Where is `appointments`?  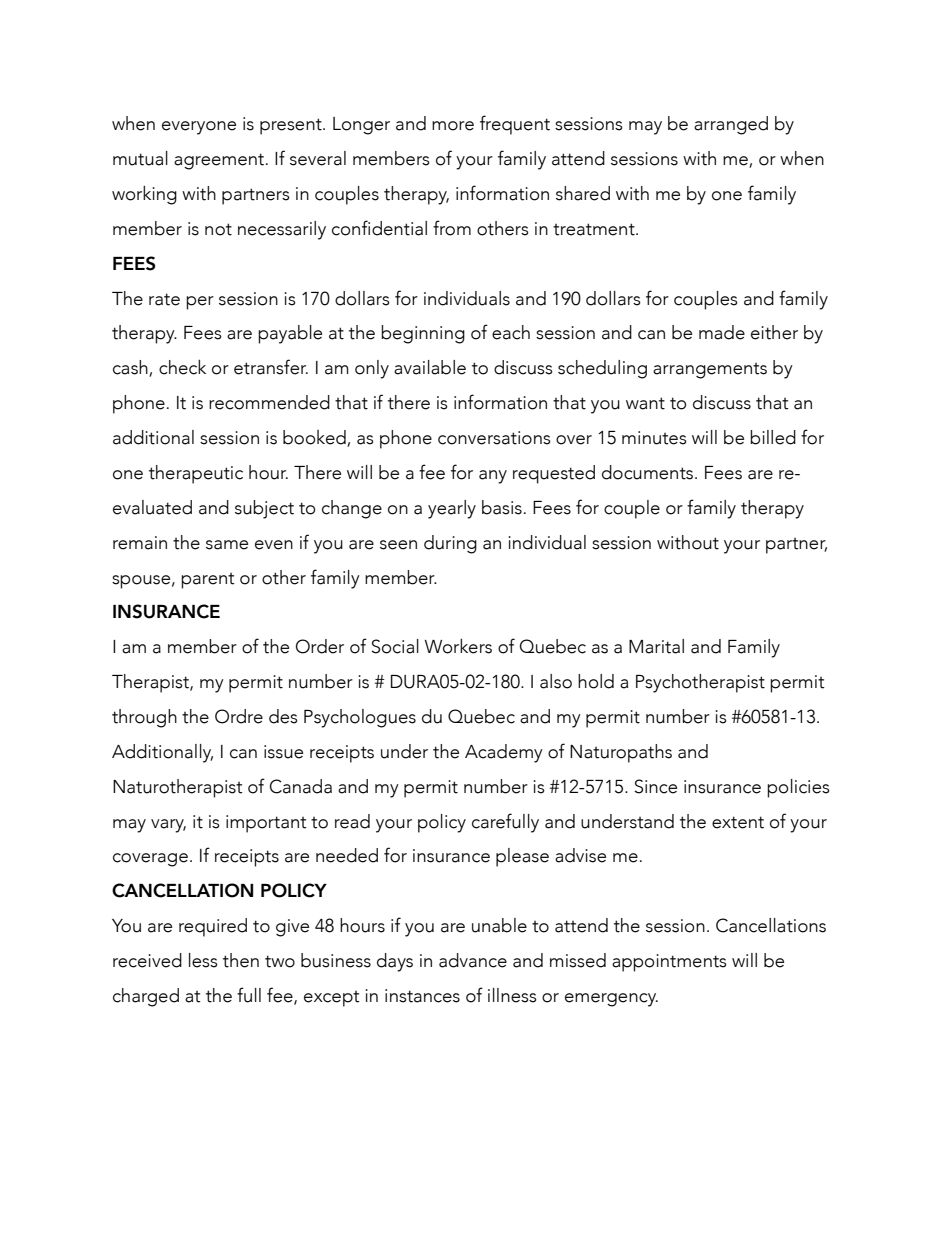
appointments is located at coordinates (669, 963).
